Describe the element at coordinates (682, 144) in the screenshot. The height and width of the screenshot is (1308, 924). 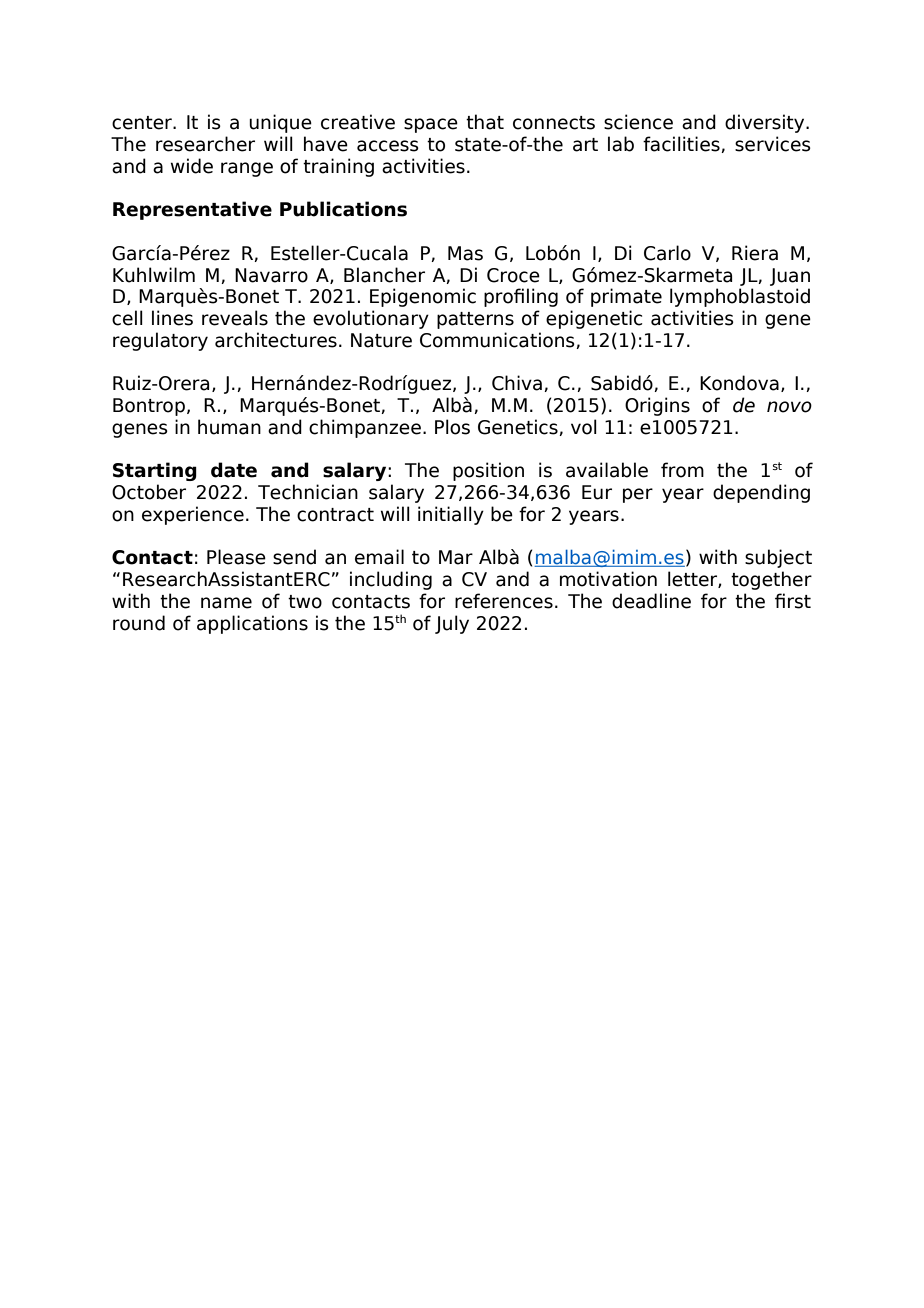
I see `facilities` at that location.
